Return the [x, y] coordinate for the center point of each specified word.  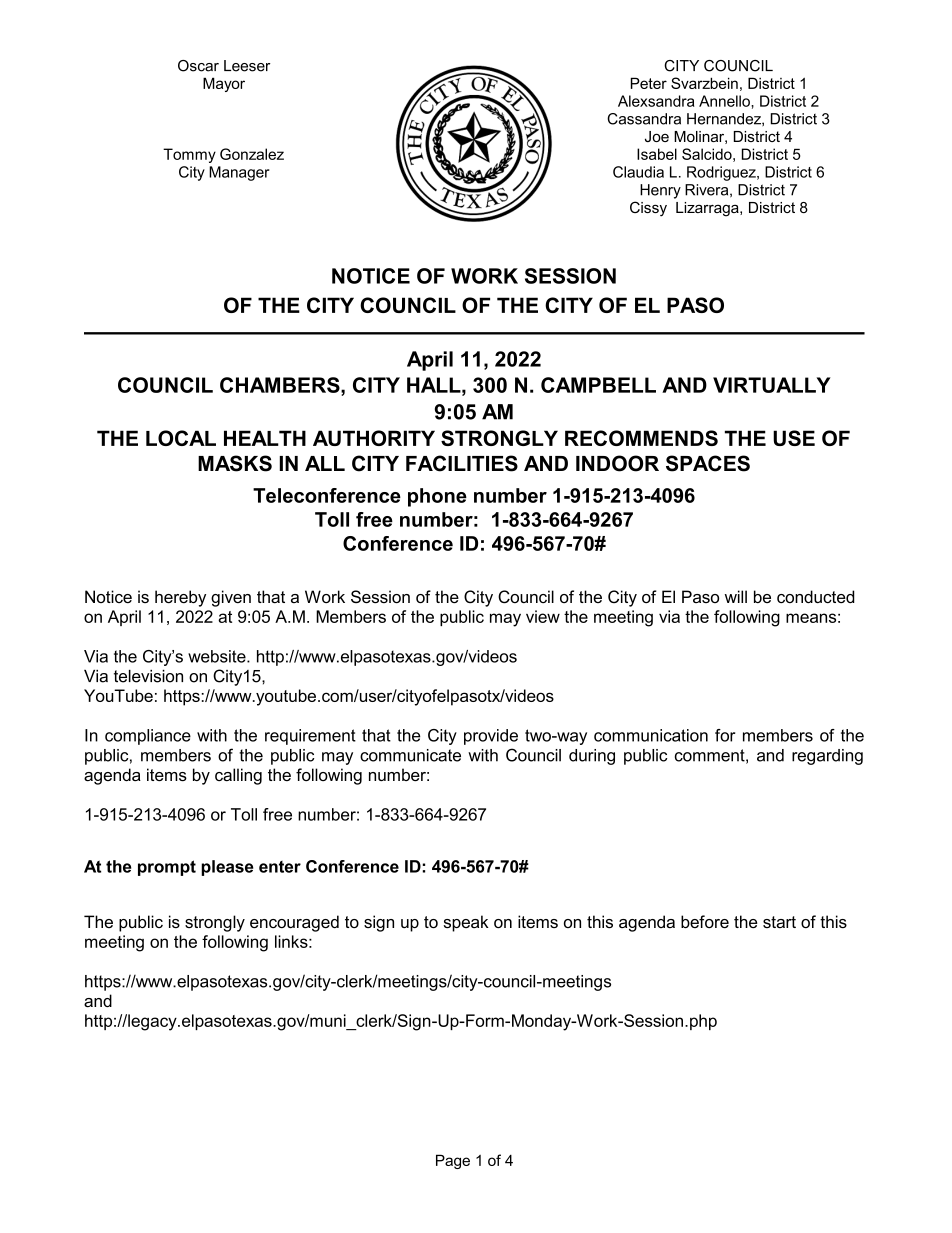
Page [453, 1161]
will [736, 596]
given [231, 598]
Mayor [224, 84]
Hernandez [725, 119]
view [543, 616]
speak [466, 923]
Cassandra [644, 119]
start [779, 922]
